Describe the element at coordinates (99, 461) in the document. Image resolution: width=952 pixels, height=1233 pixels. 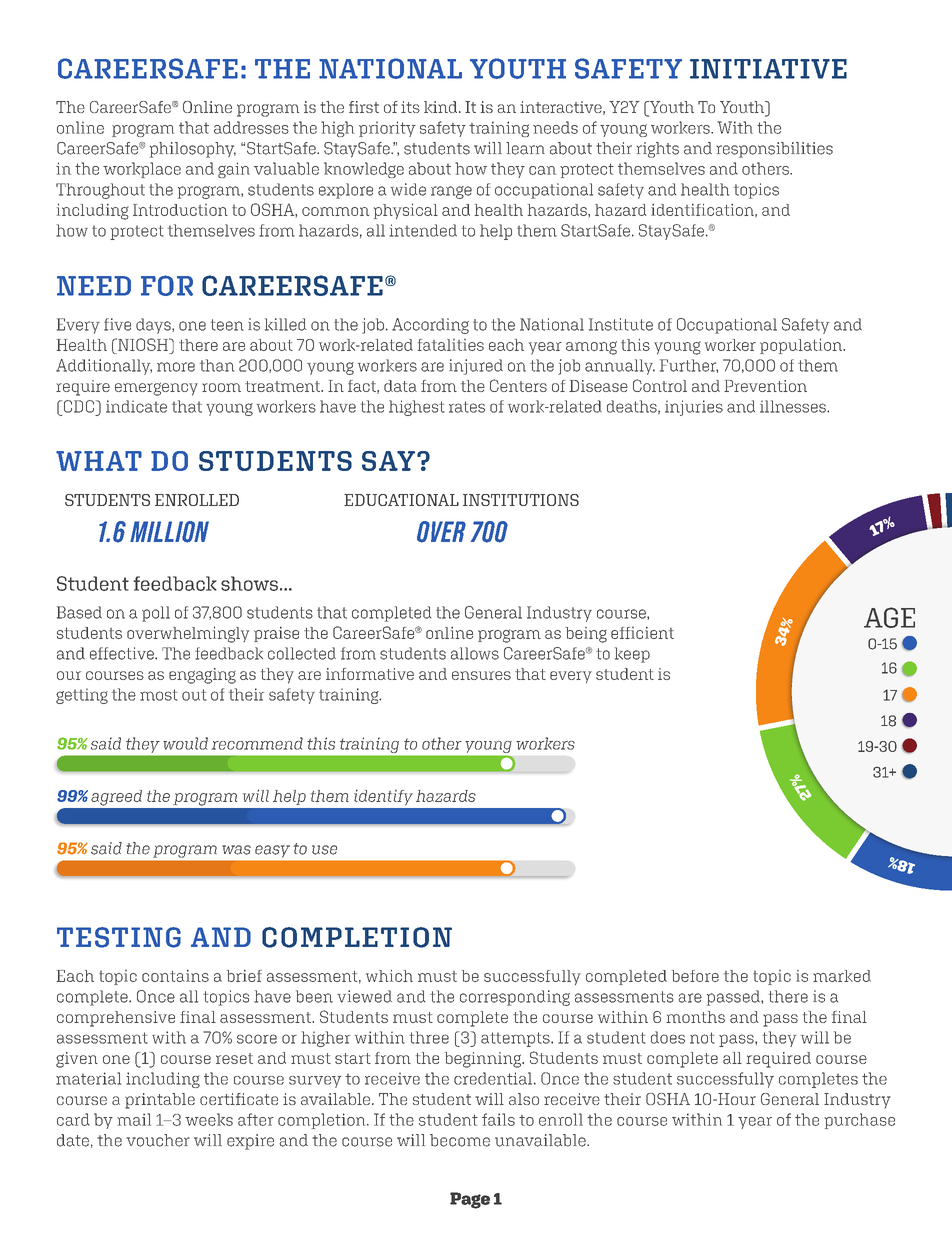
I see `WHAT` at that location.
